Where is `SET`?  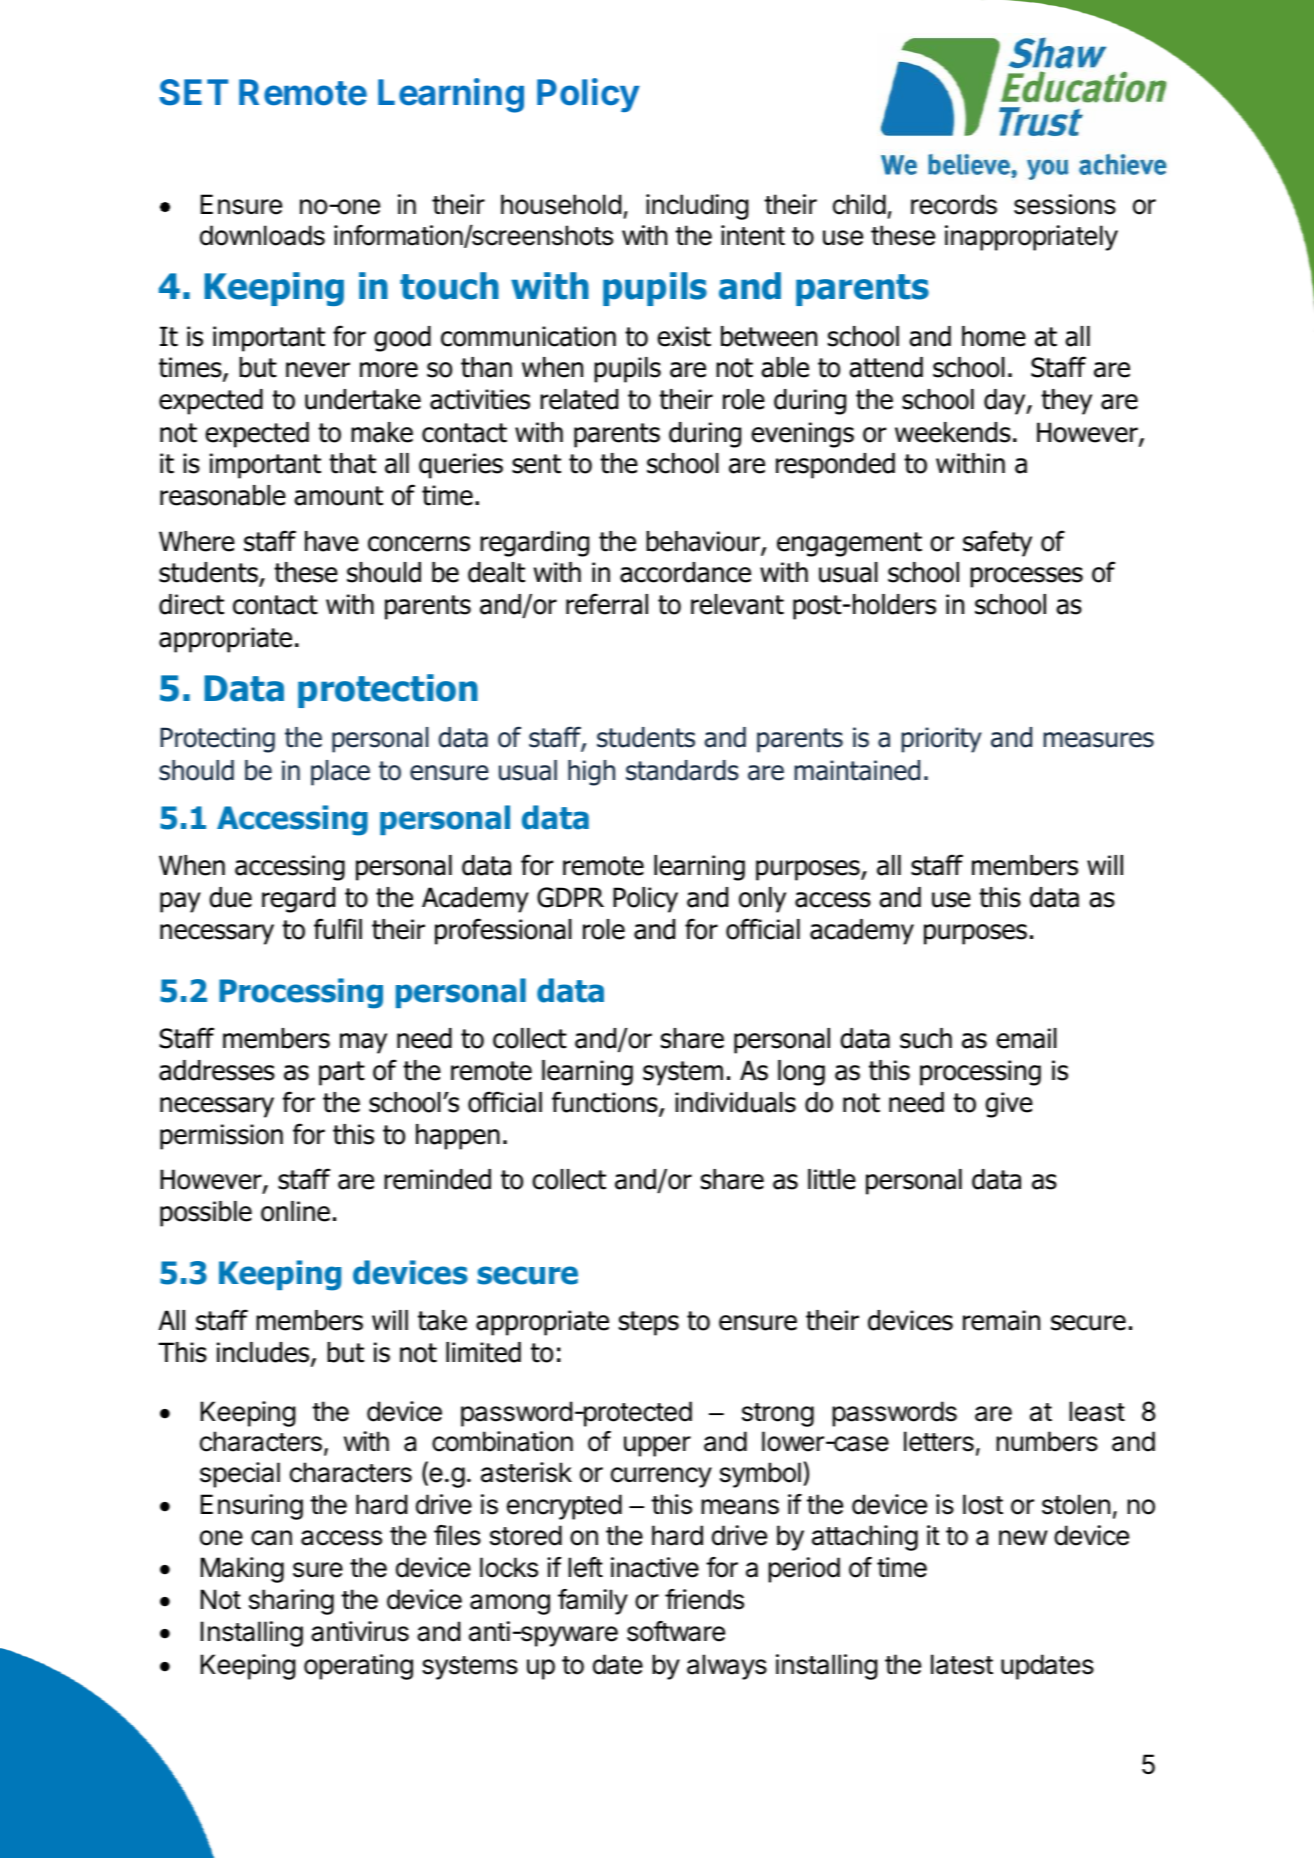 SET is located at coordinates (193, 92).
